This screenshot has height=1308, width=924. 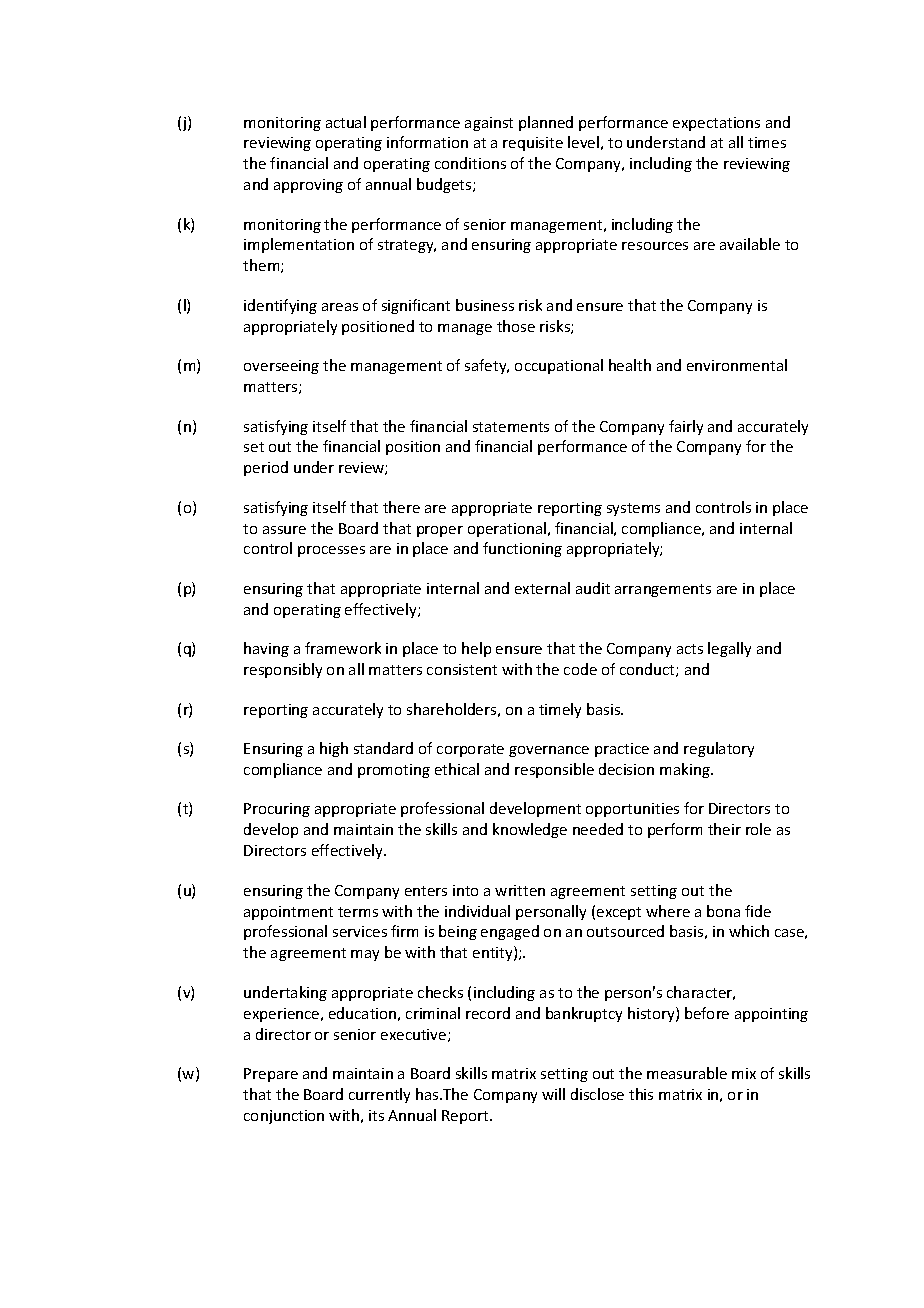 What do you see at coordinates (553, 1094) in the screenshot?
I see `will` at bounding box center [553, 1094].
